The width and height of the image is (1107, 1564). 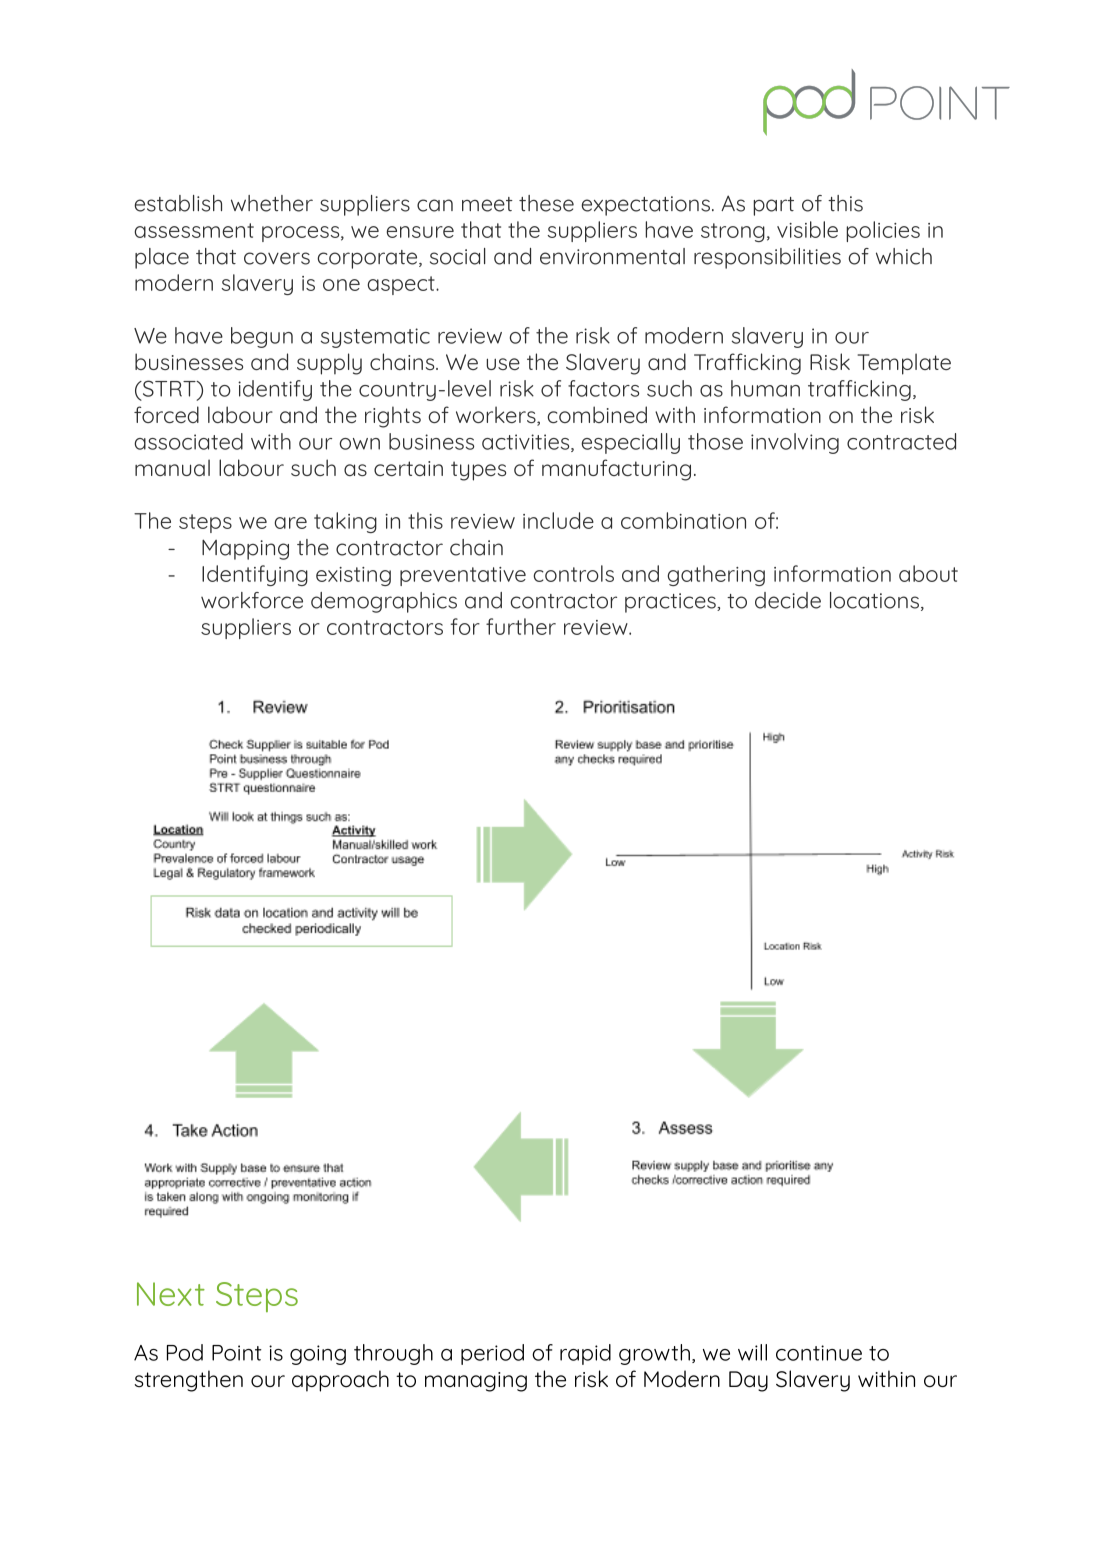 I want to click on rapid, so click(x=585, y=1354).
